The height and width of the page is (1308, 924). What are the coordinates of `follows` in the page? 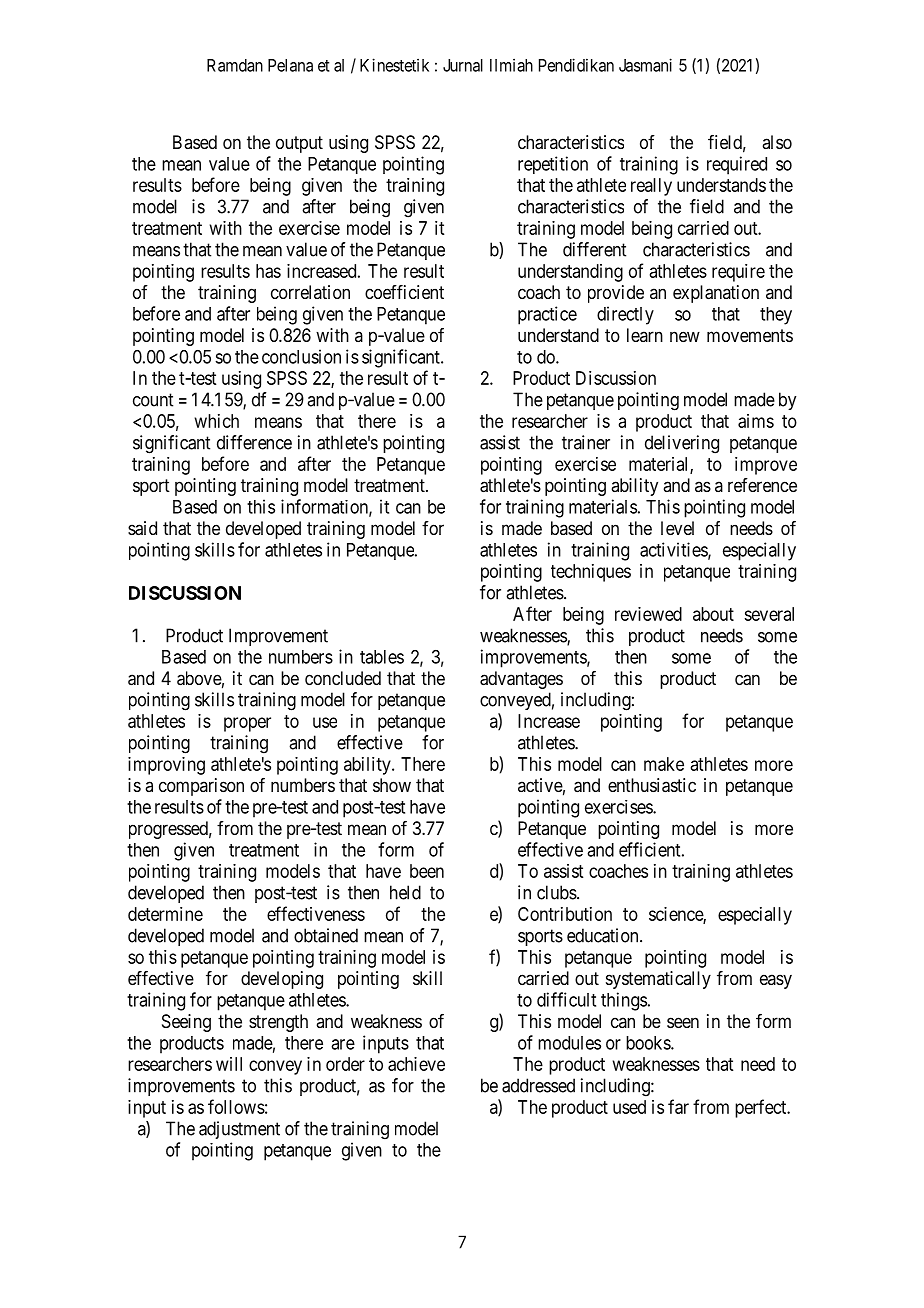 It's located at (236, 1106).
